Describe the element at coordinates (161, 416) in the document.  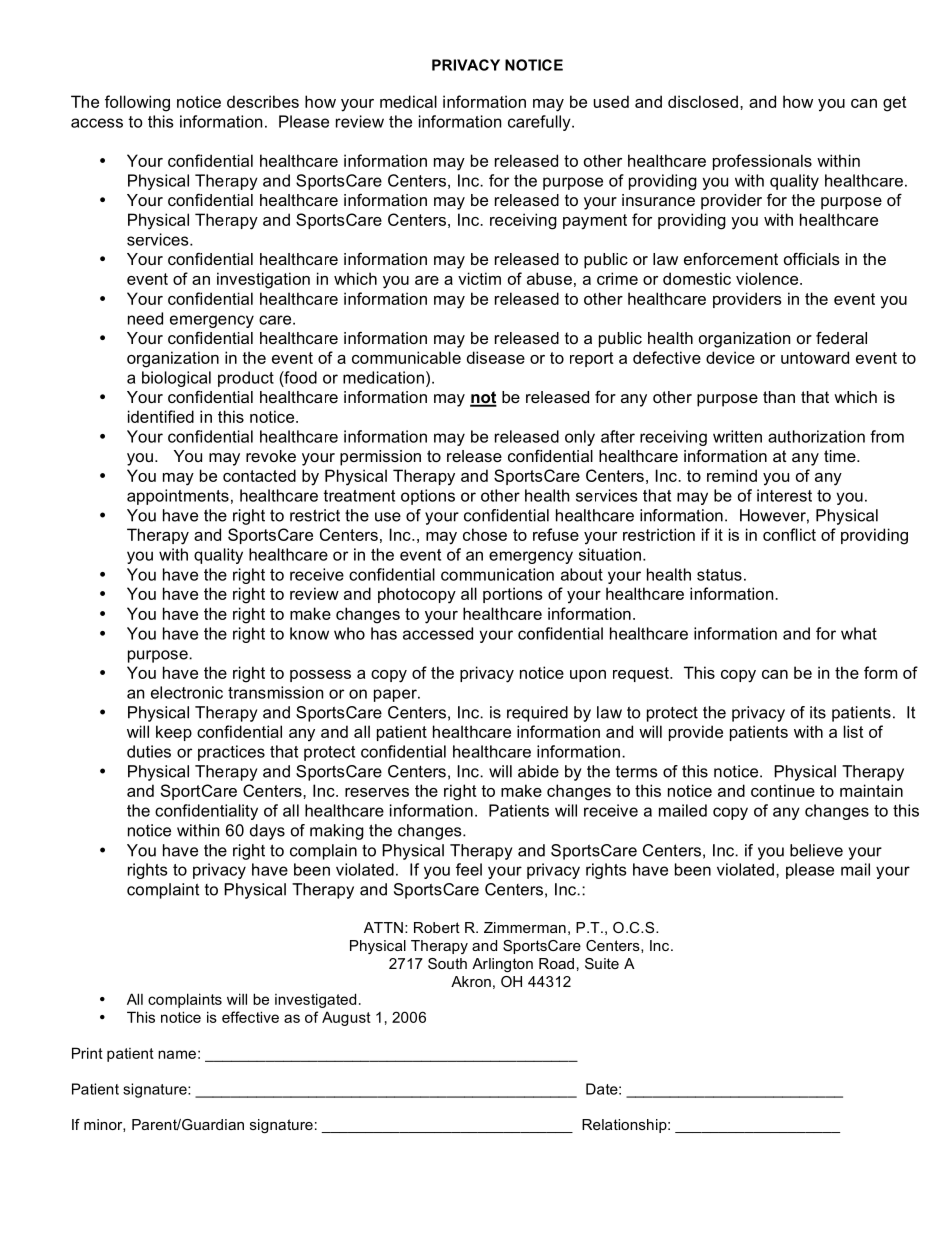
I see `identified` at that location.
